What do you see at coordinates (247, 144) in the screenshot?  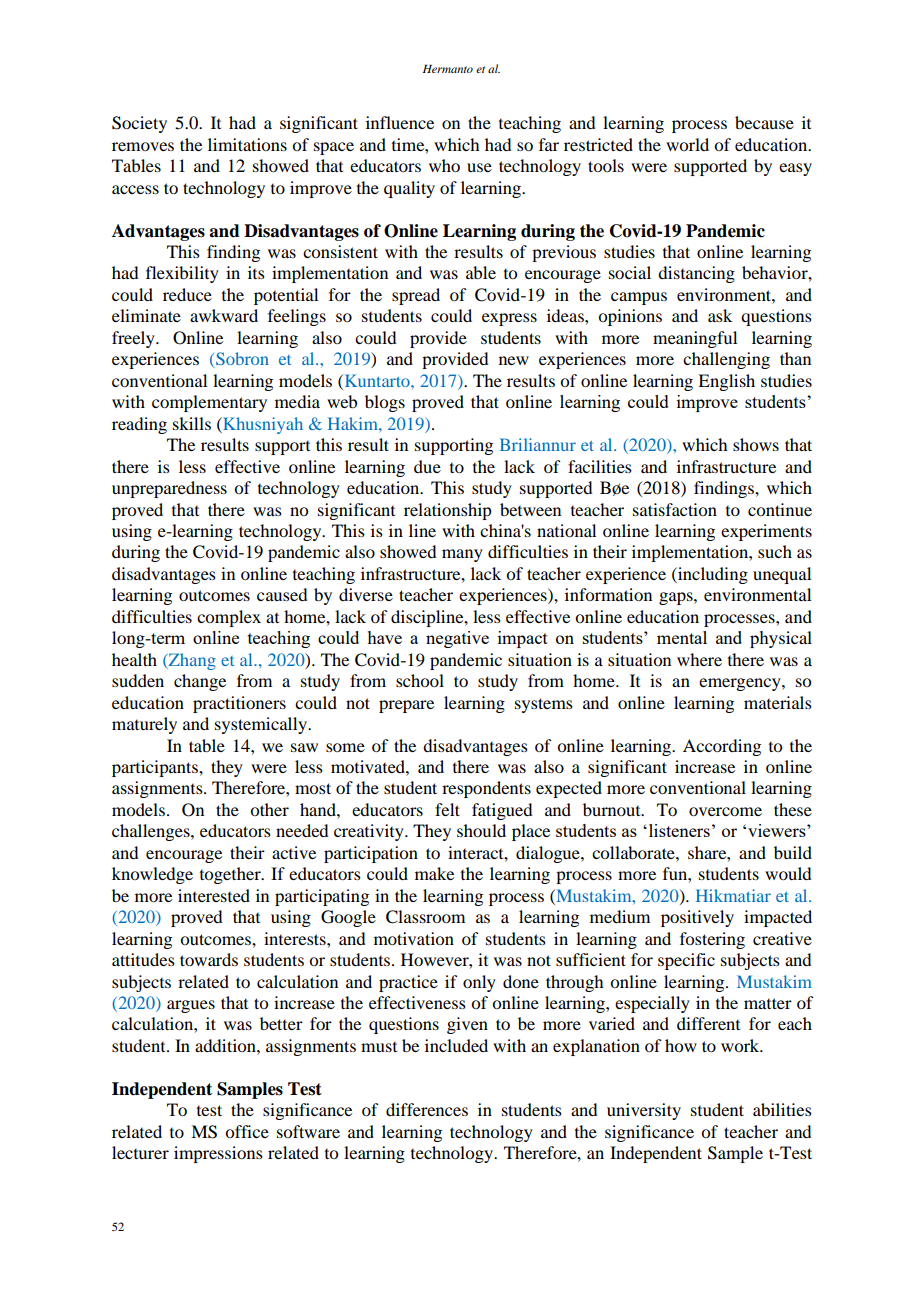 I see `limitations` at bounding box center [247, 144].
